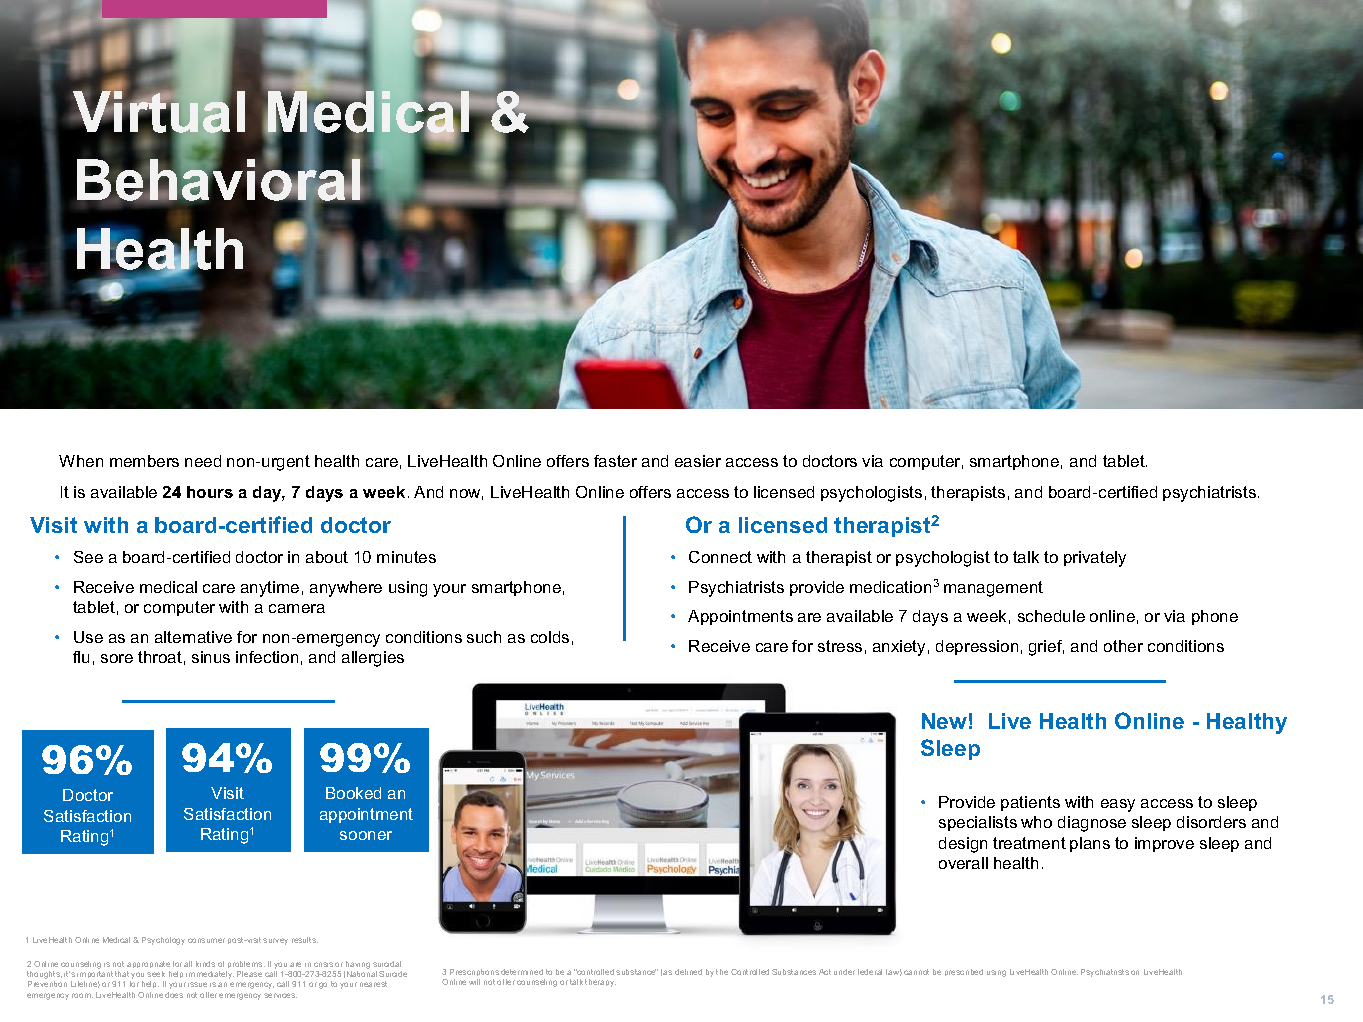 The image size is (1363, 1022). What do you see at coordinates (944, 721) in the document?
I see `New` at bounding box center [944, 721].
